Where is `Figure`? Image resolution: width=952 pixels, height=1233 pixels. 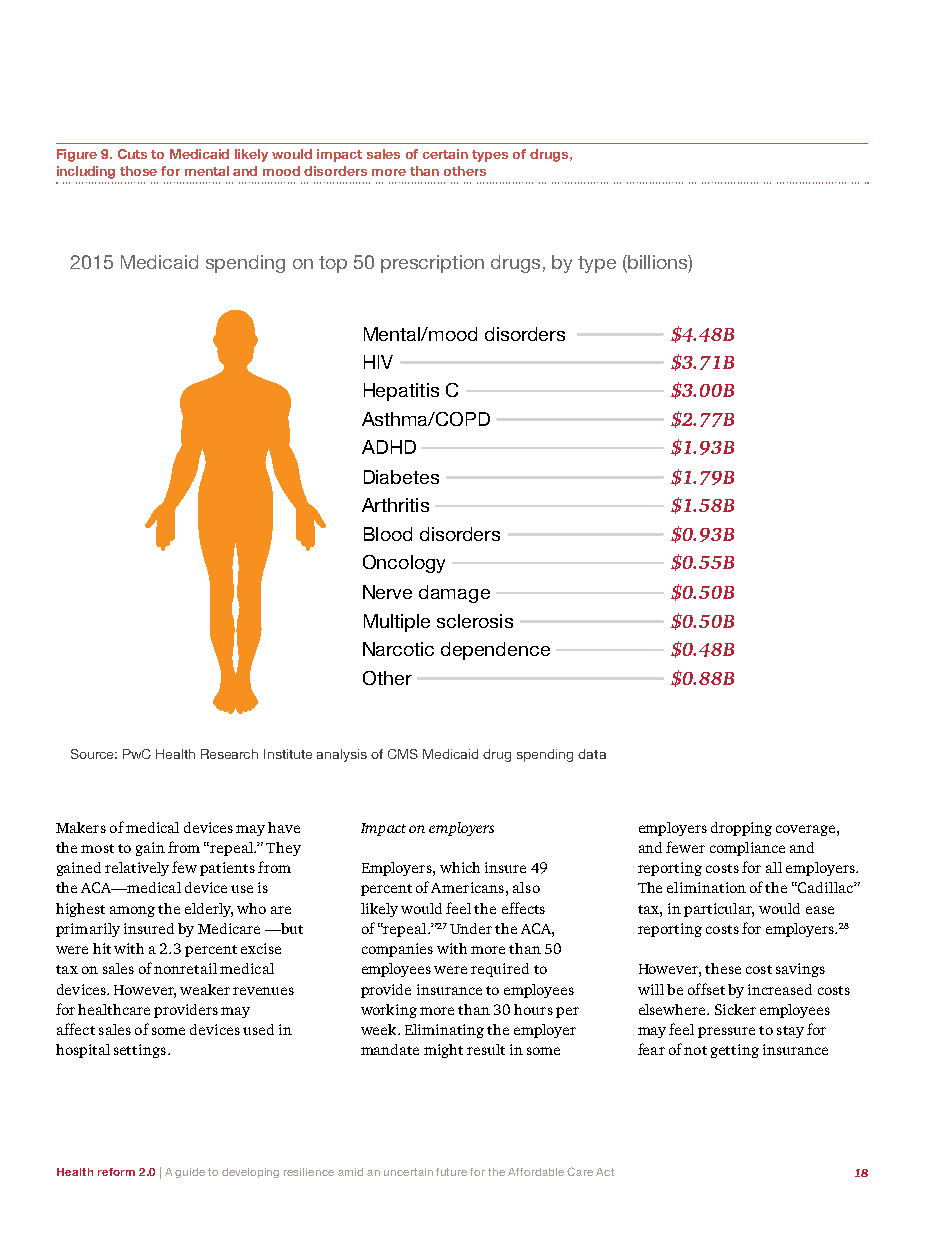 Figure is located at coordinates (77, 155).
